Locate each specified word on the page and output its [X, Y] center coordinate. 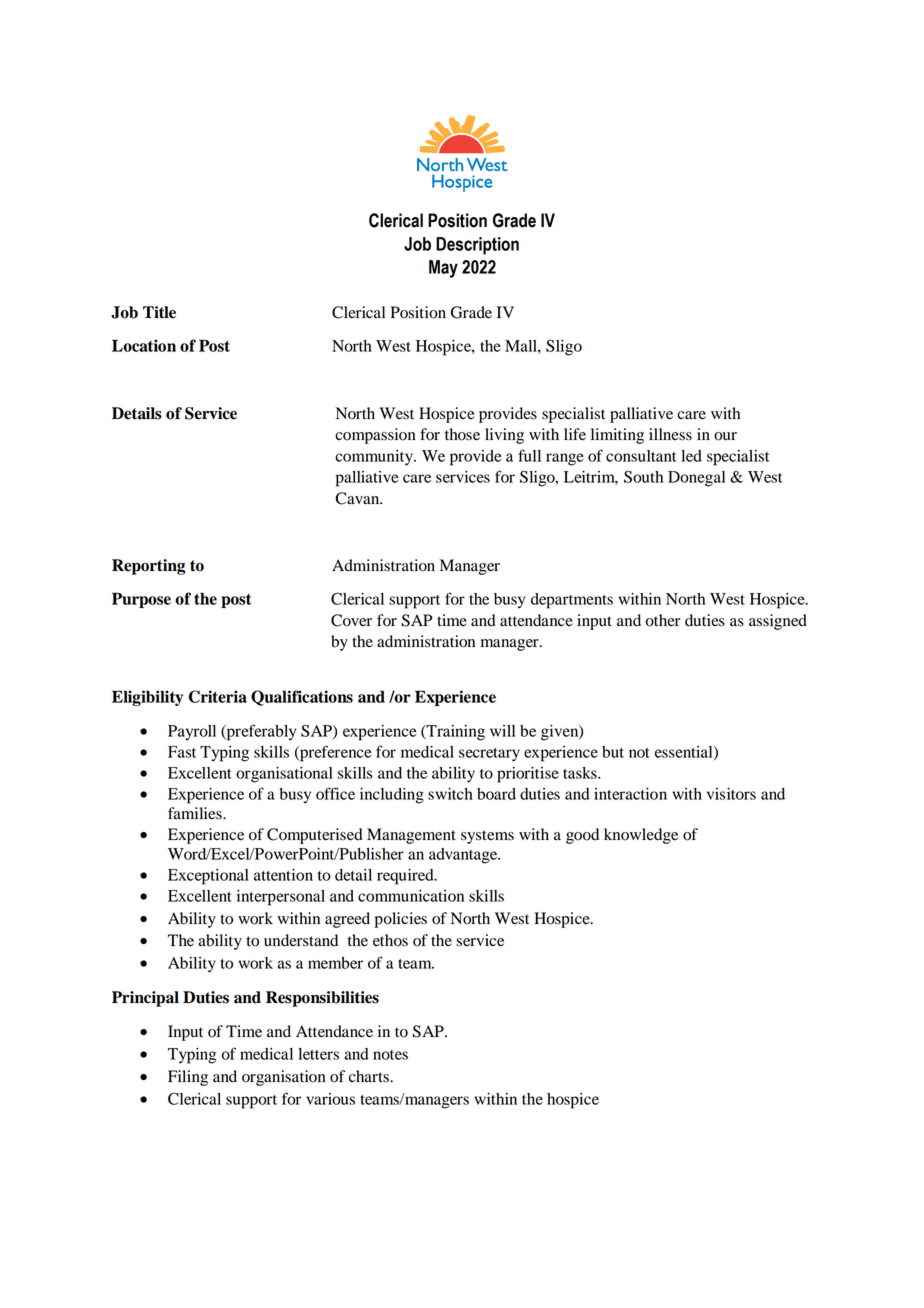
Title [159, 312]
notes [390, 1055]
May [443, 269]
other [663, 620]
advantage [464, 856]
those [462, 434]
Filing [188, 1078]
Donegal [696, 479]
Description [477, 246]
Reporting [148, 567]
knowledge [641, 836]
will [502, 731]
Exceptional [208, 877]
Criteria [217, 696]
